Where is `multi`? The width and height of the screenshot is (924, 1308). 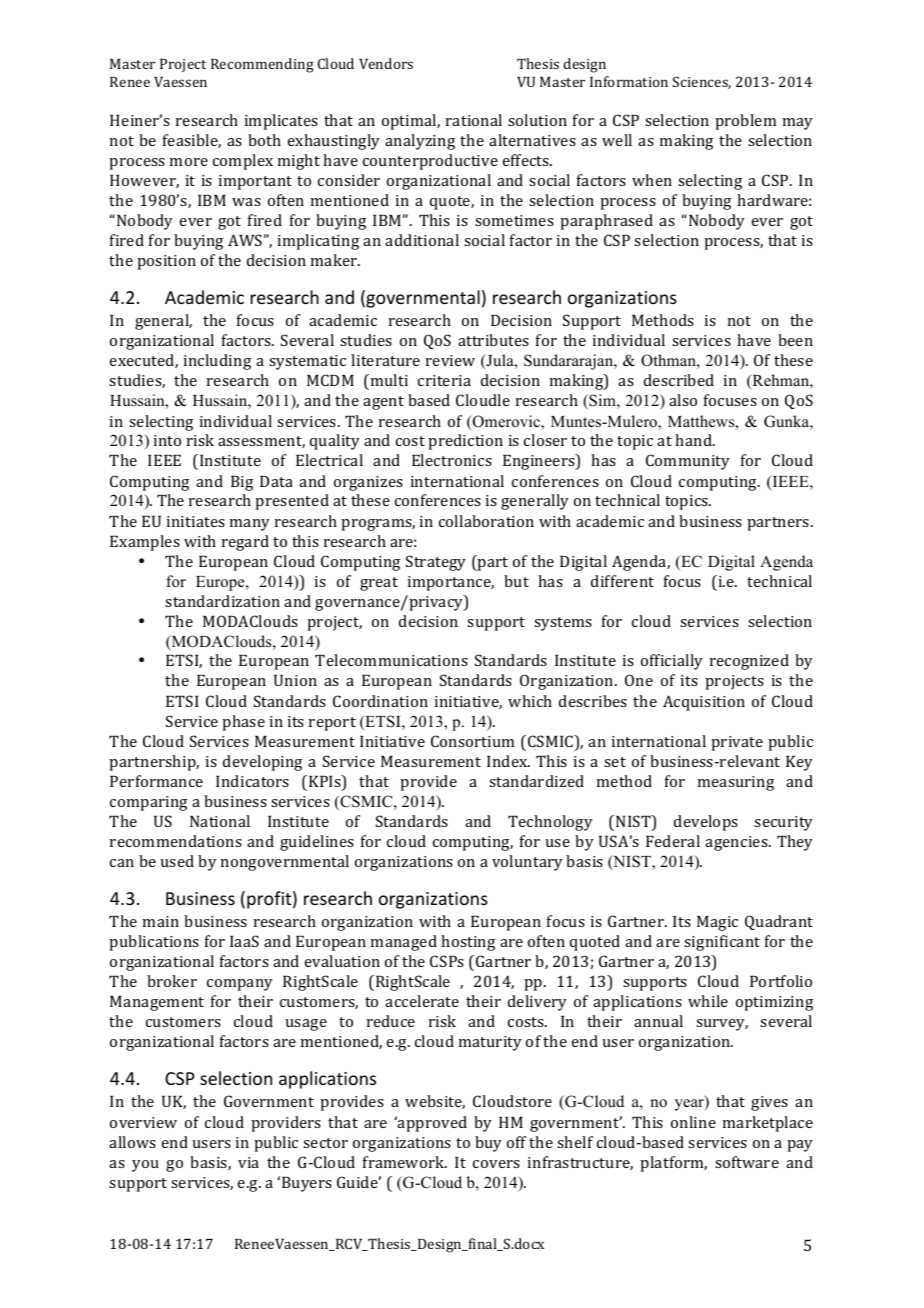
multi is located at coordinates (388, 380).
